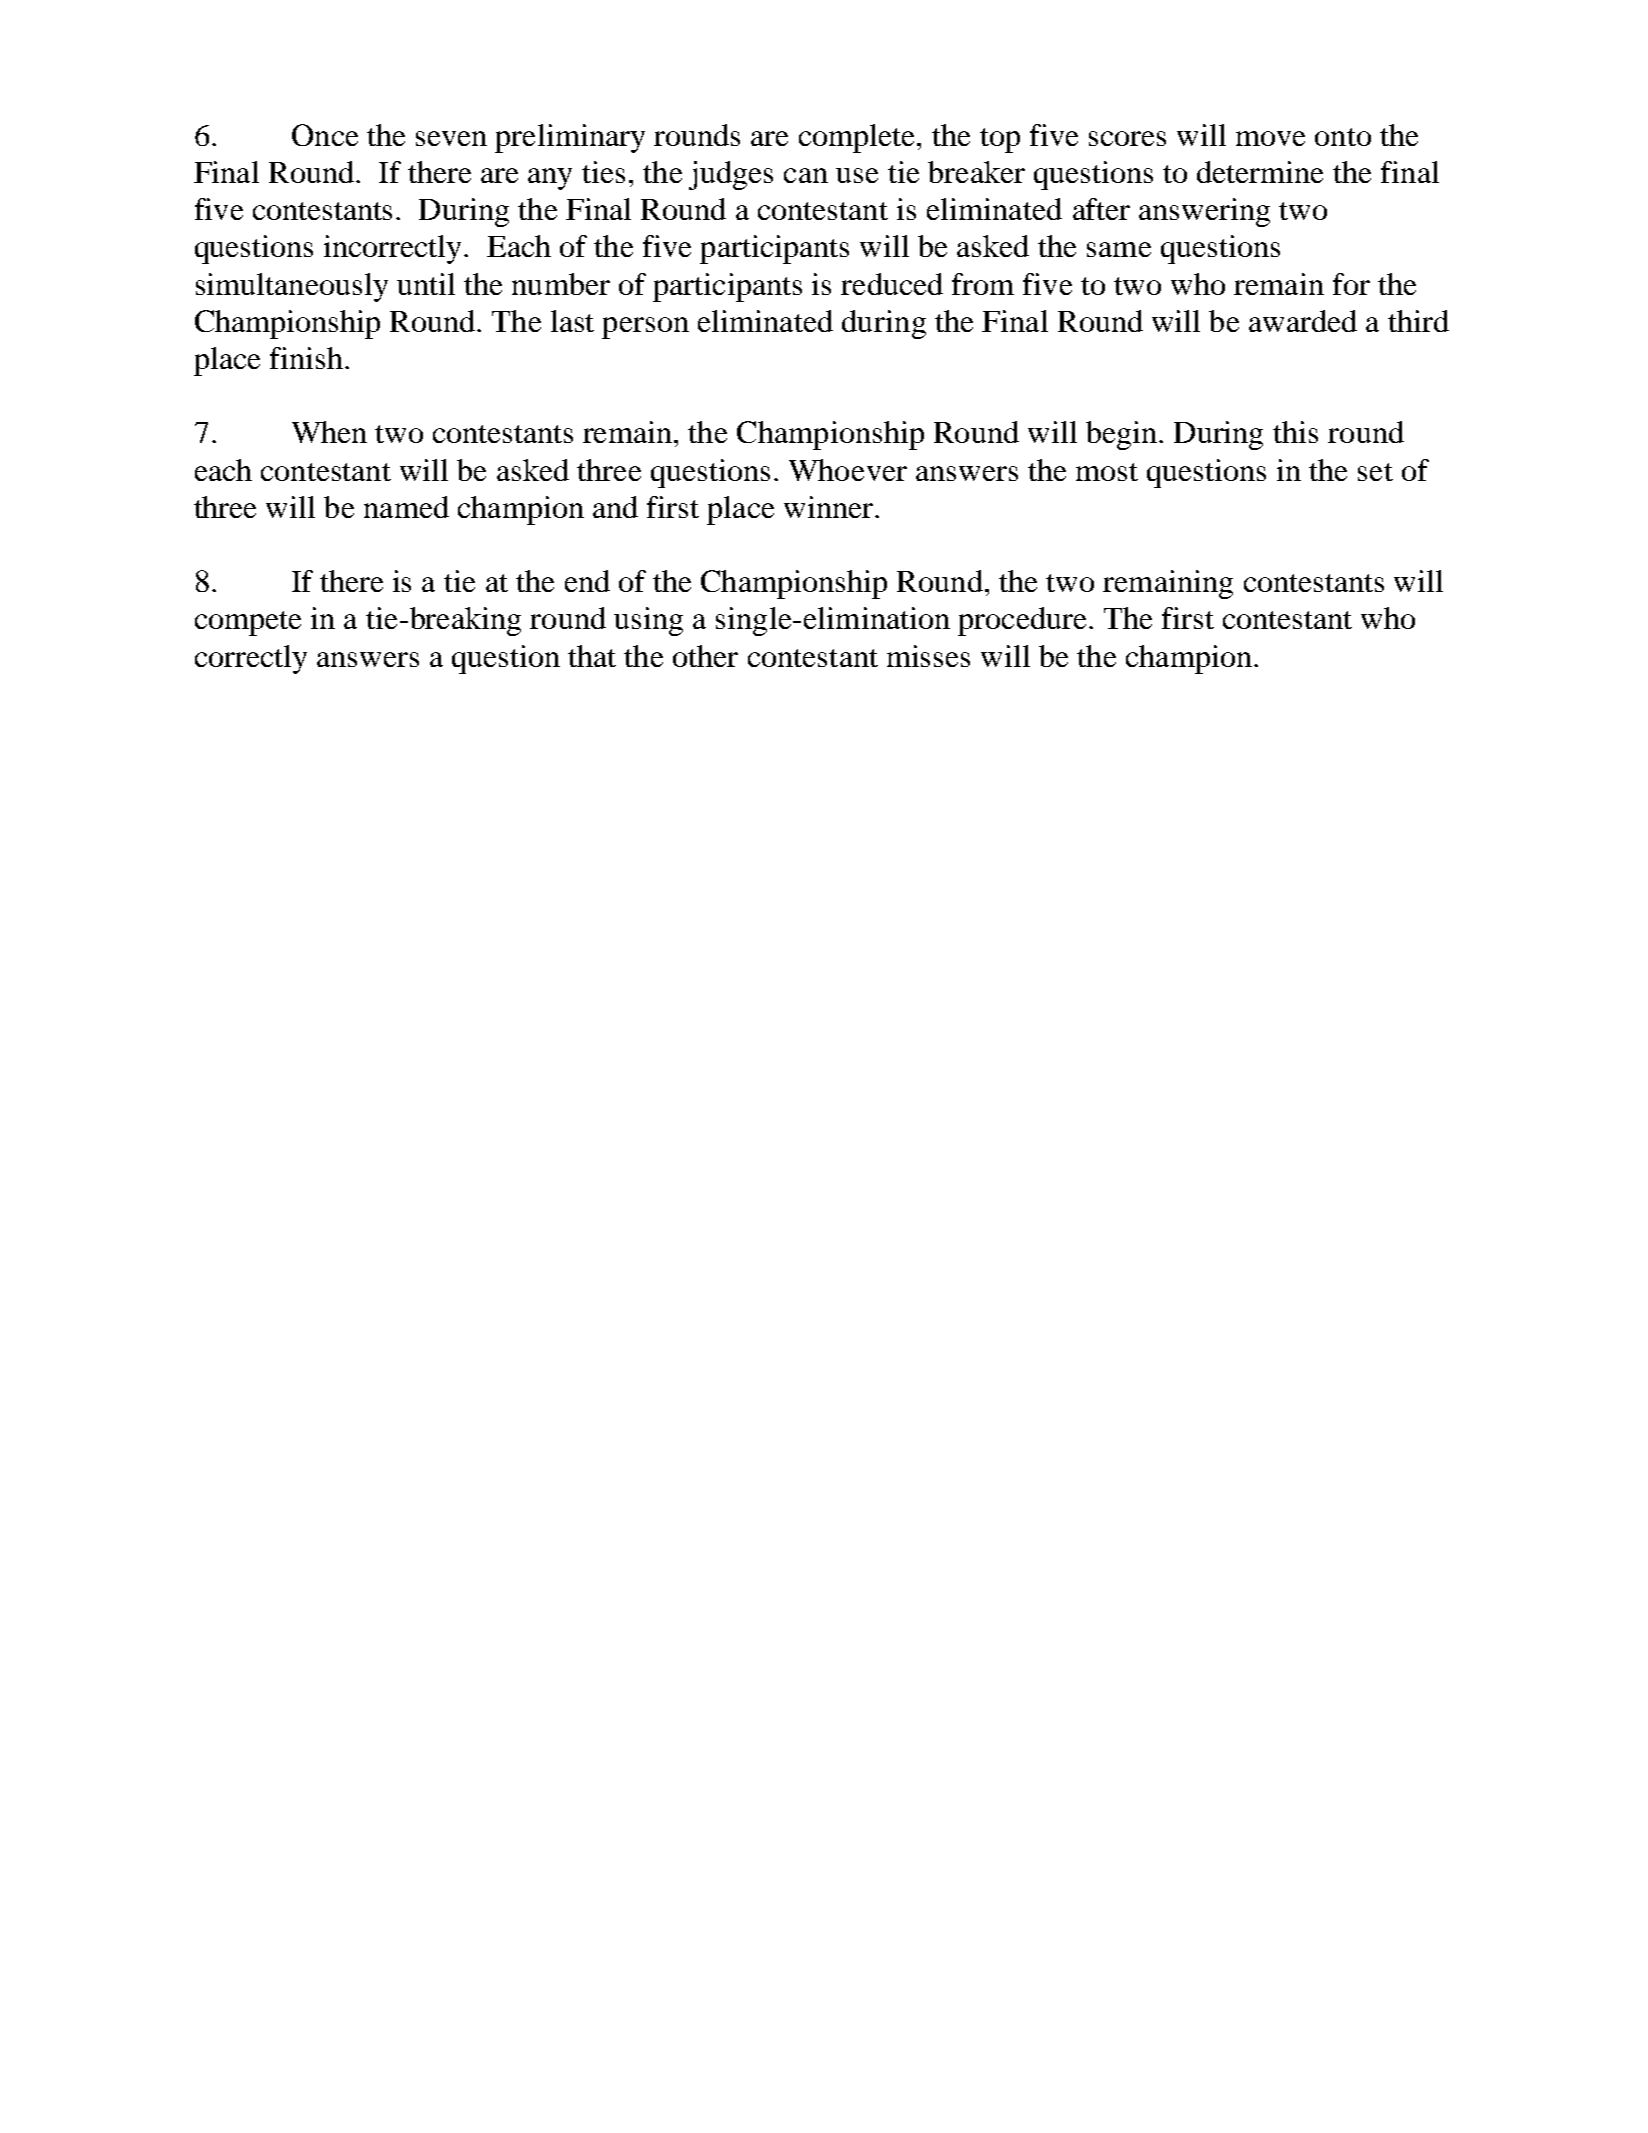  I want to click on move, so click(1270, 138).
